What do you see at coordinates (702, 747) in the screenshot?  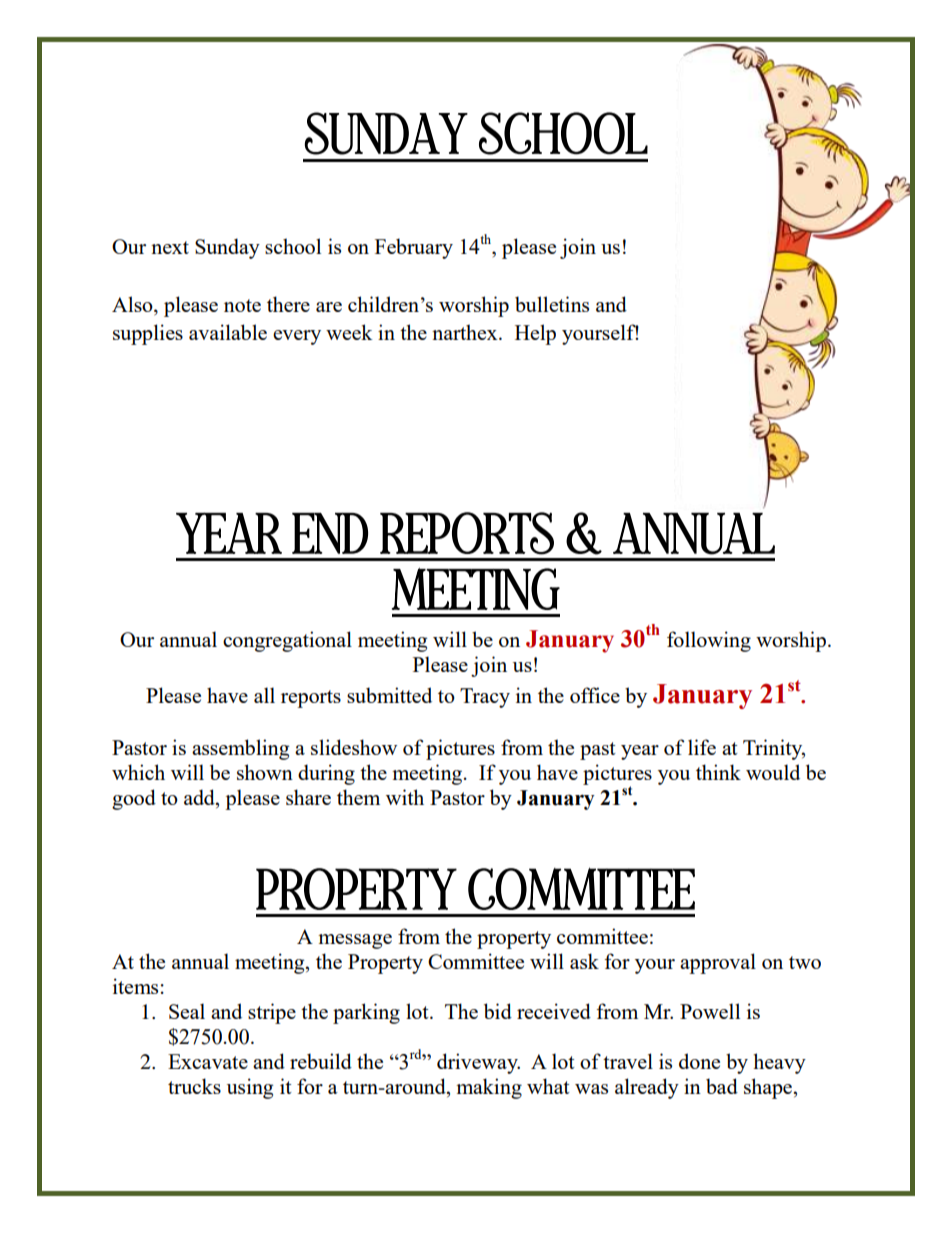 I see `life` at bounding box center [702, 747].
